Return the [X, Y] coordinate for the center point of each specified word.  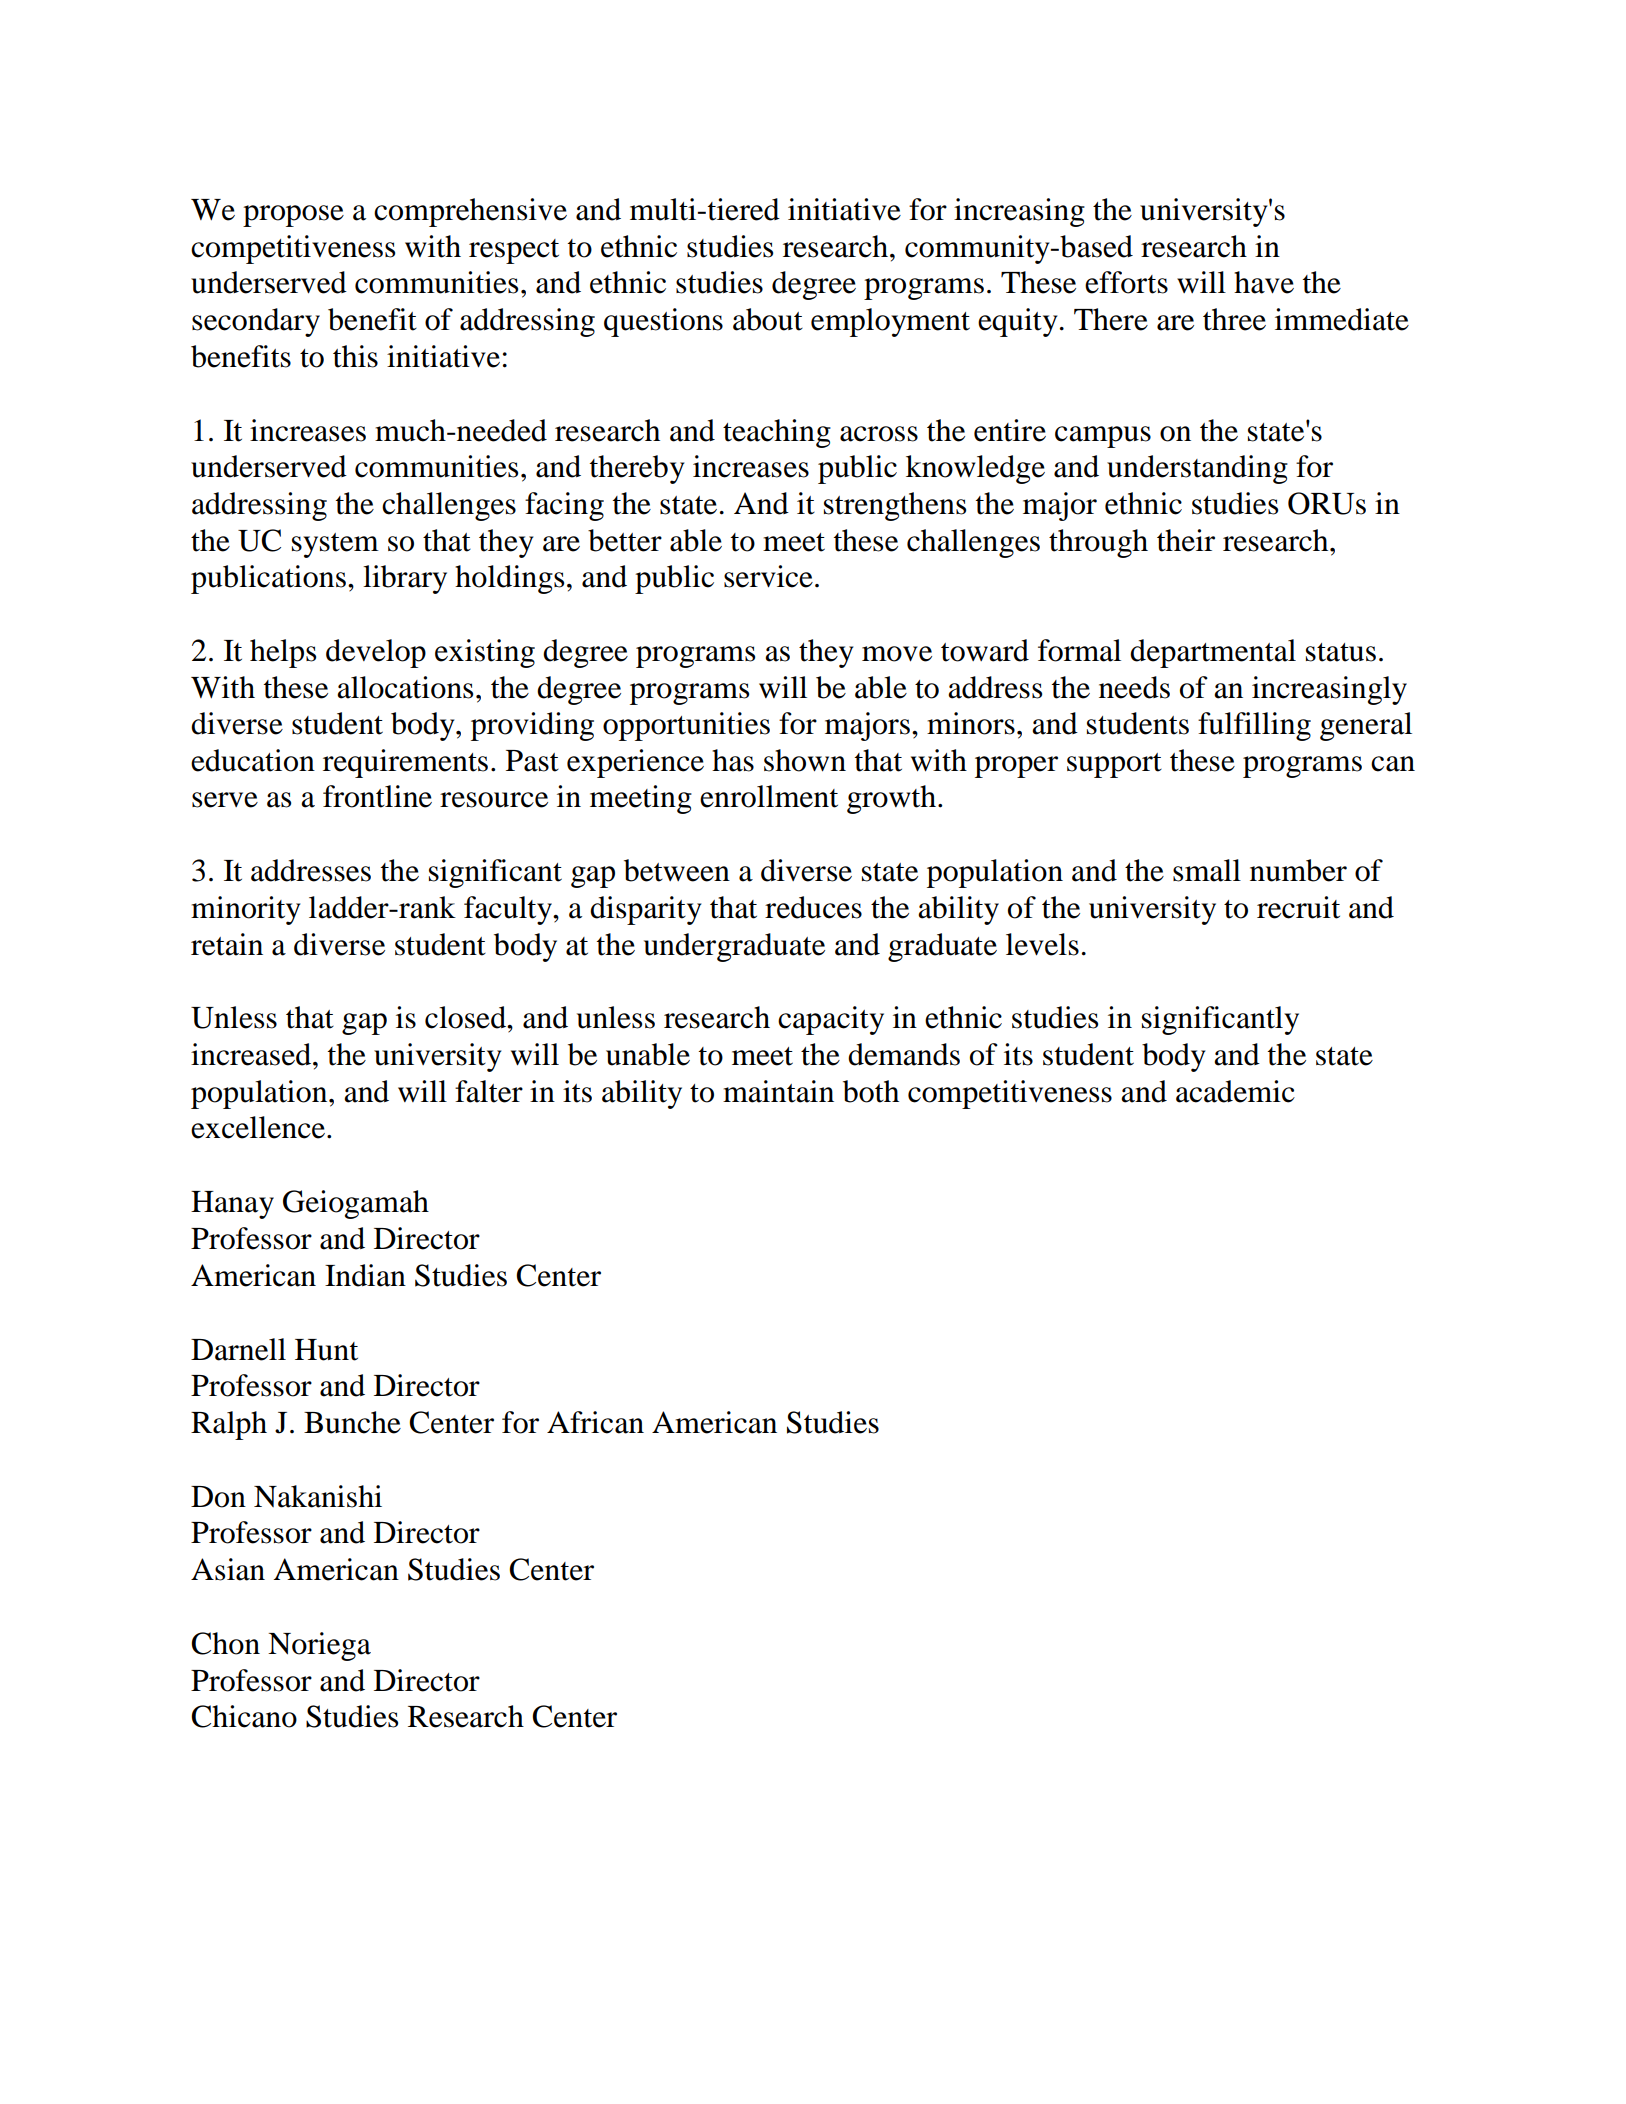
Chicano [244, 1716]
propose [293, 216]
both [871, 1091]
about [768, 319]
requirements [405, 763]
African [595, 1422]
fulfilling [1254, 726]
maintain [778, 1091]
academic [1235, 1091]
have [1264, 282]
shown [805, 760]
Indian [365, 1275]
